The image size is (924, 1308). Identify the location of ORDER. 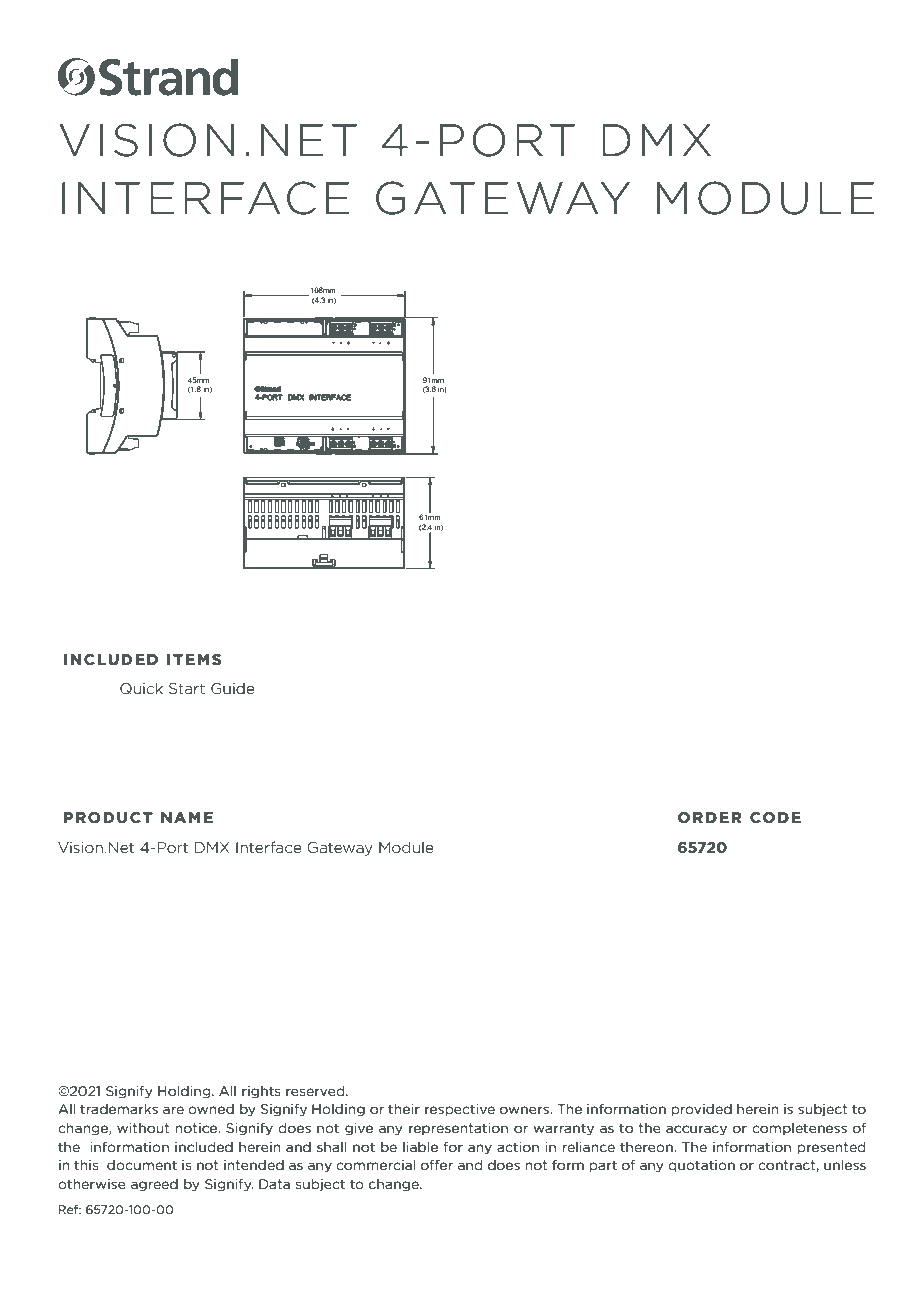
(709, 817).
